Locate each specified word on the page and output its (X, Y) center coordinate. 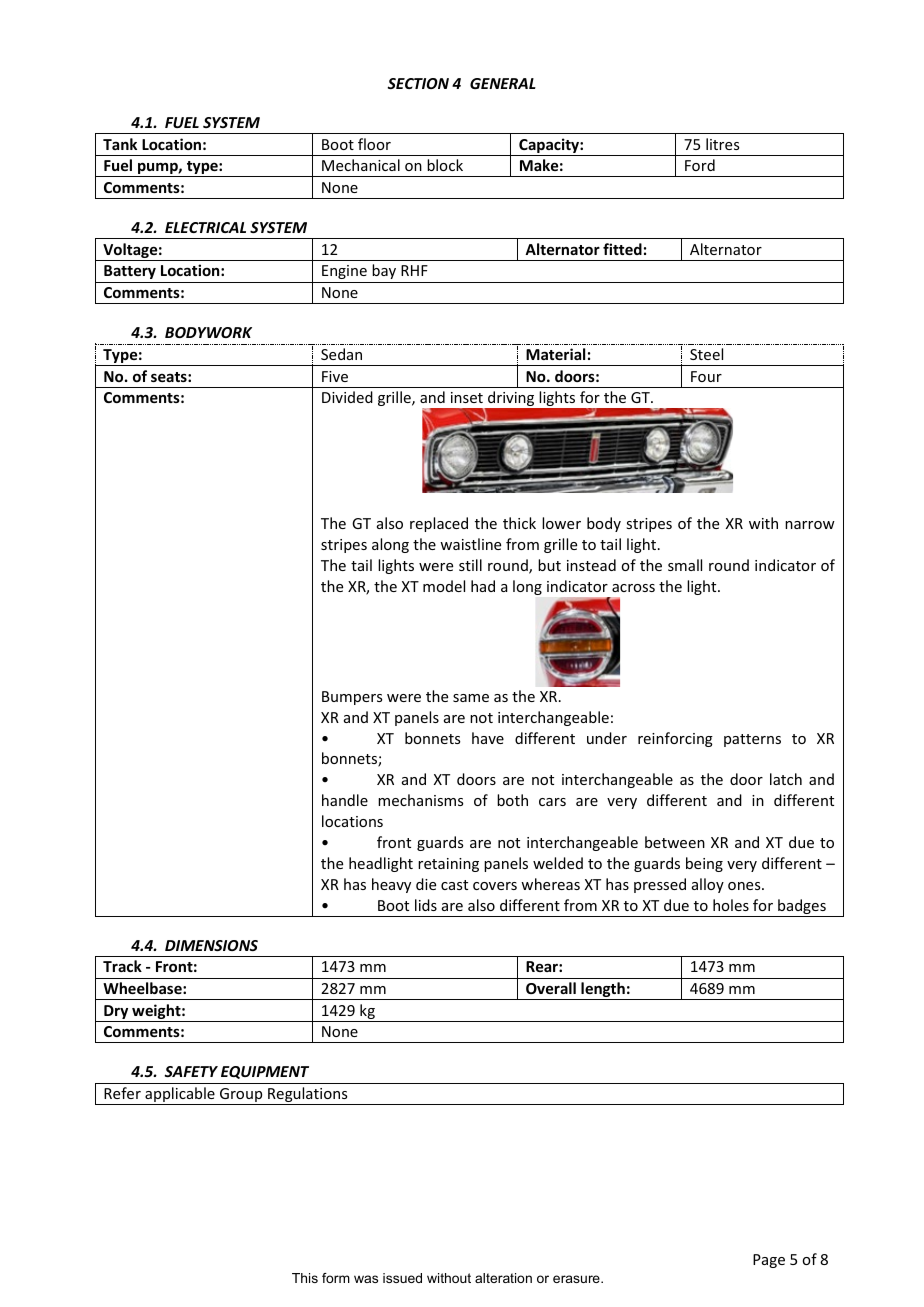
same (471, 698)
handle (345, 800)
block (445, 165)
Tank (120, 144)
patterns (752, 740)
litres (722, 144)
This (305, 1278)
